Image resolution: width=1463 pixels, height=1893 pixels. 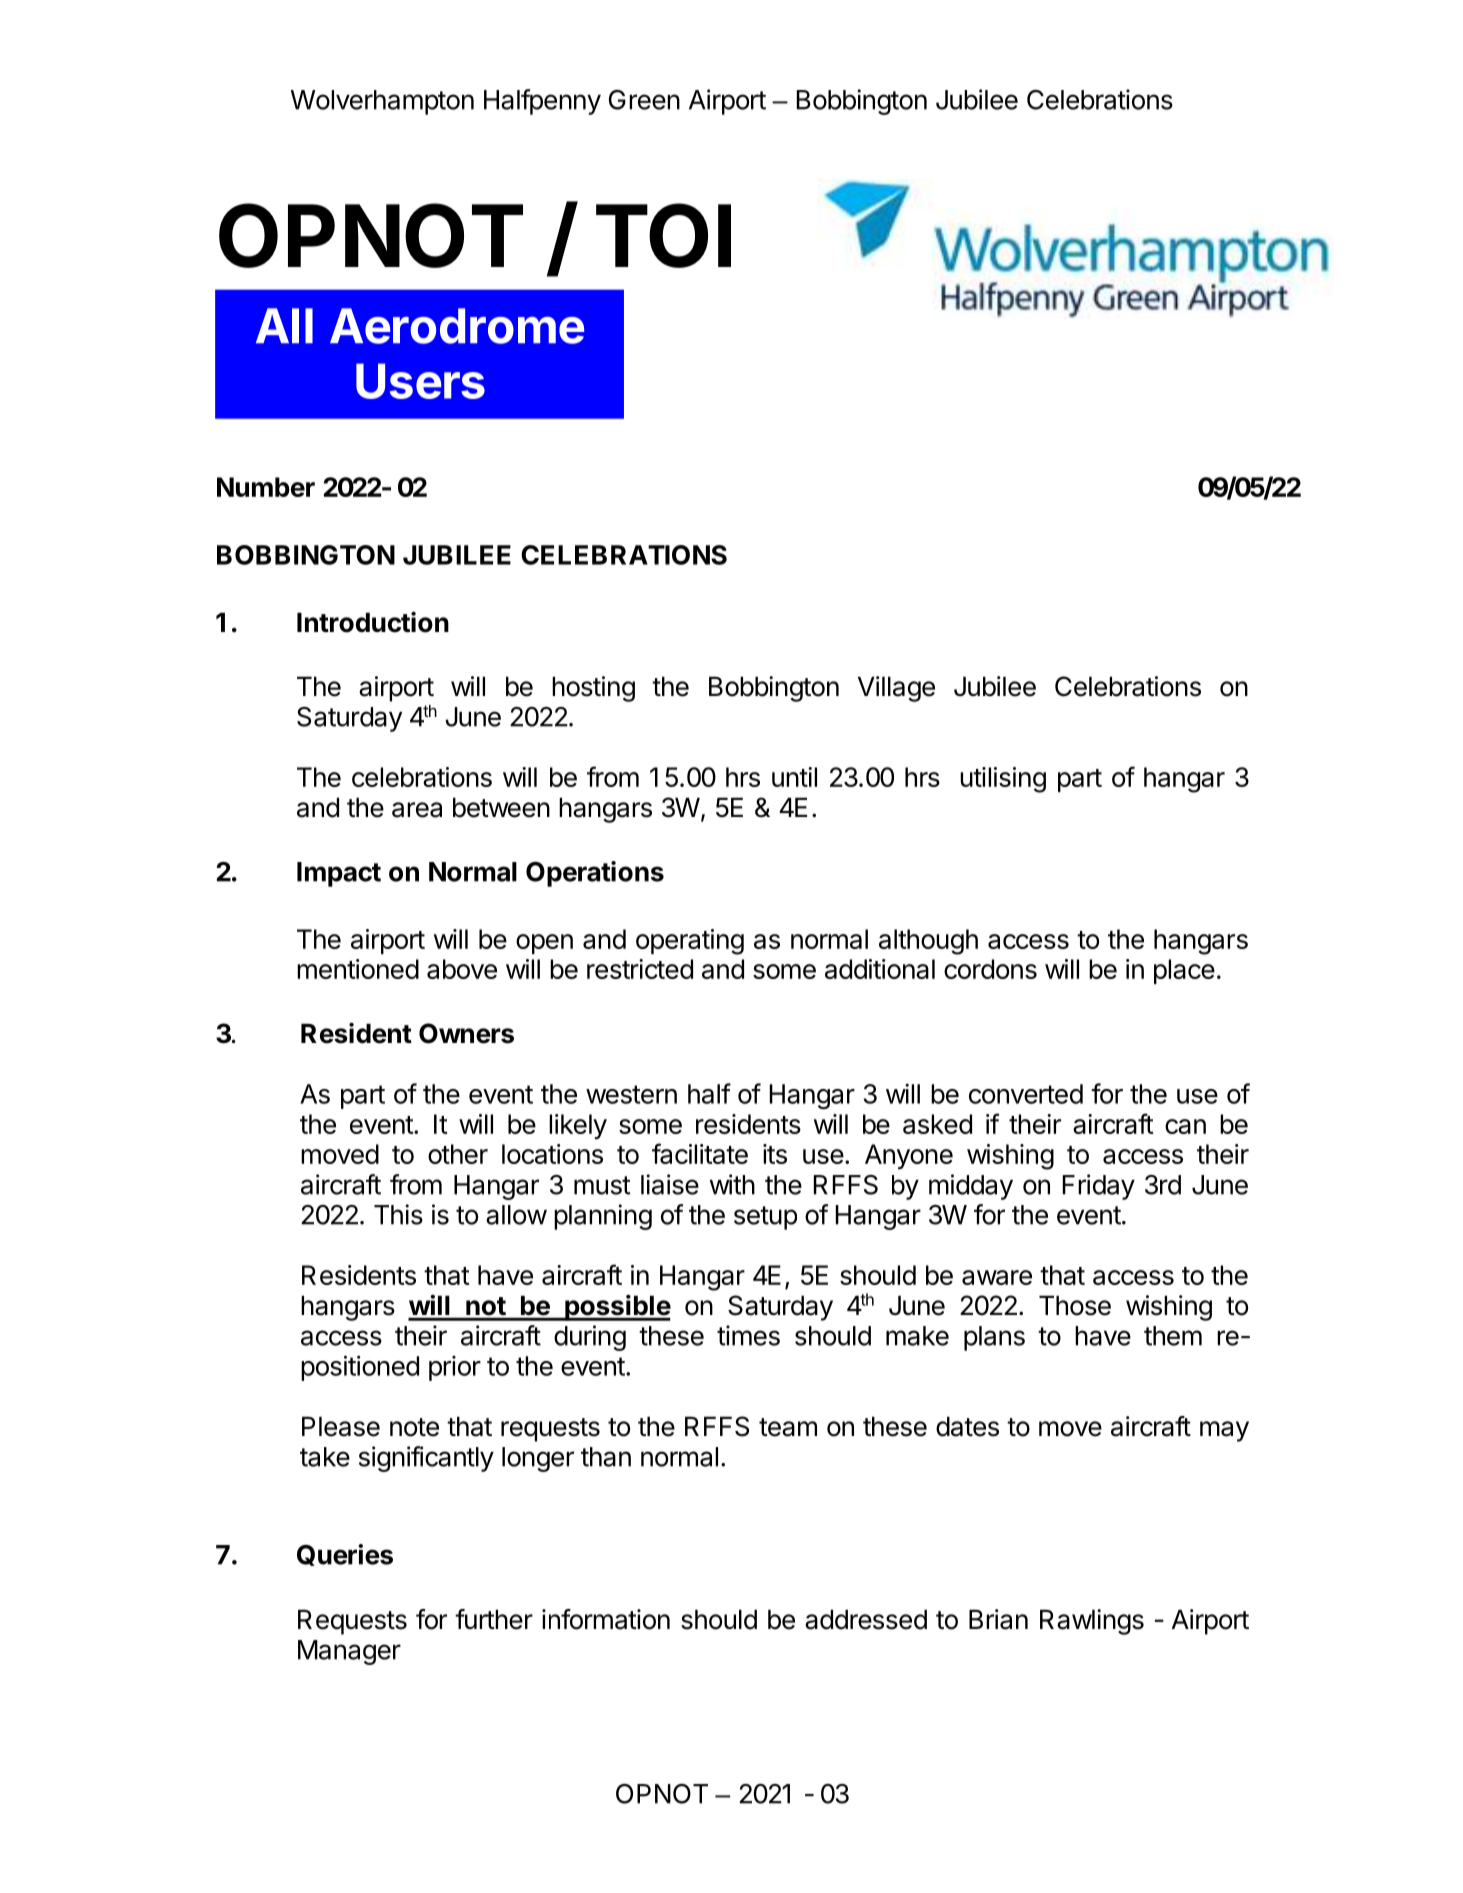 What do you see at coordinates (748, 1335) in the document?
I see `times` at bounding box center [748, 1335].
